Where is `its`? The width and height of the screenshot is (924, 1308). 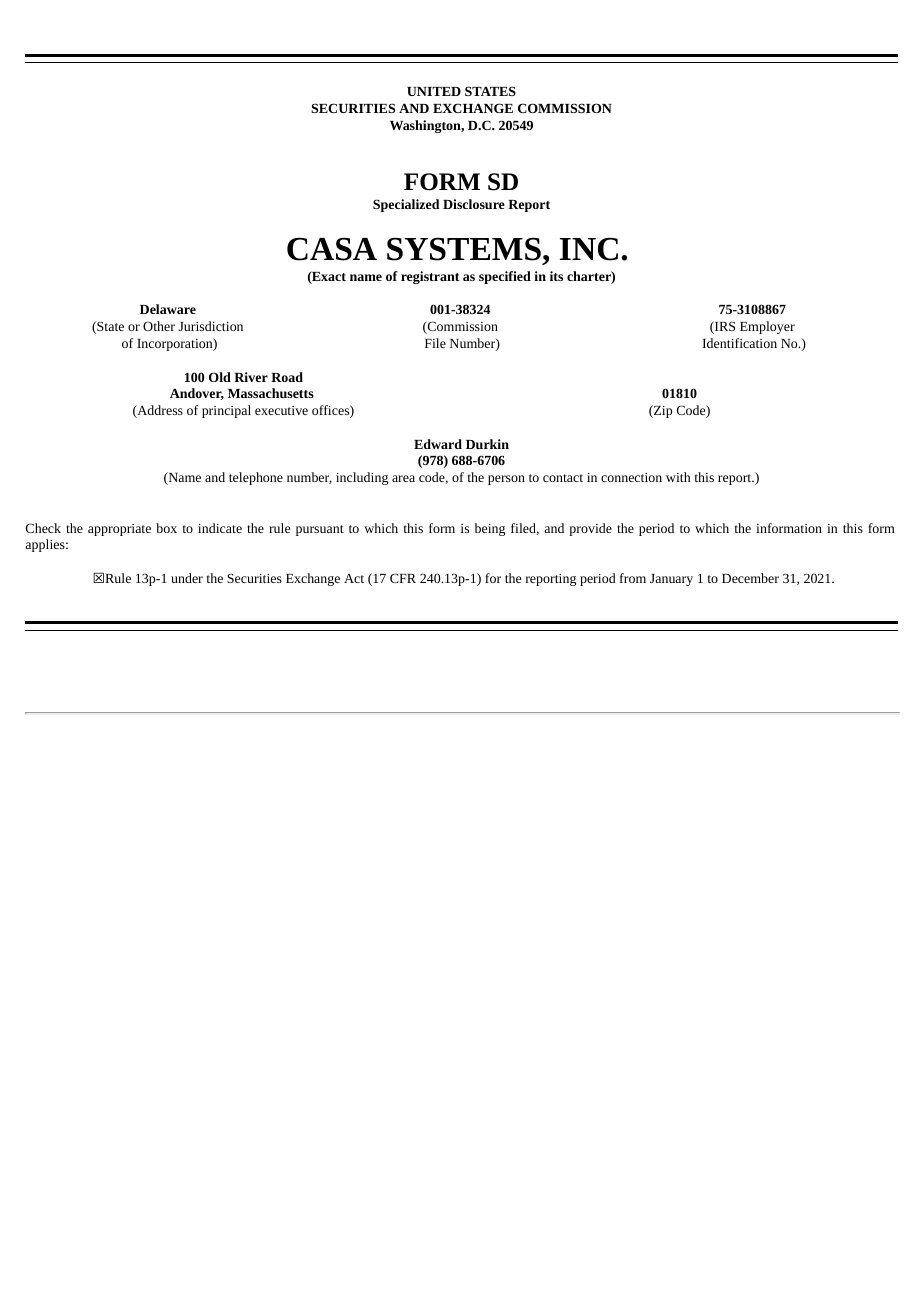 its is located at coordinates (556, 276).
